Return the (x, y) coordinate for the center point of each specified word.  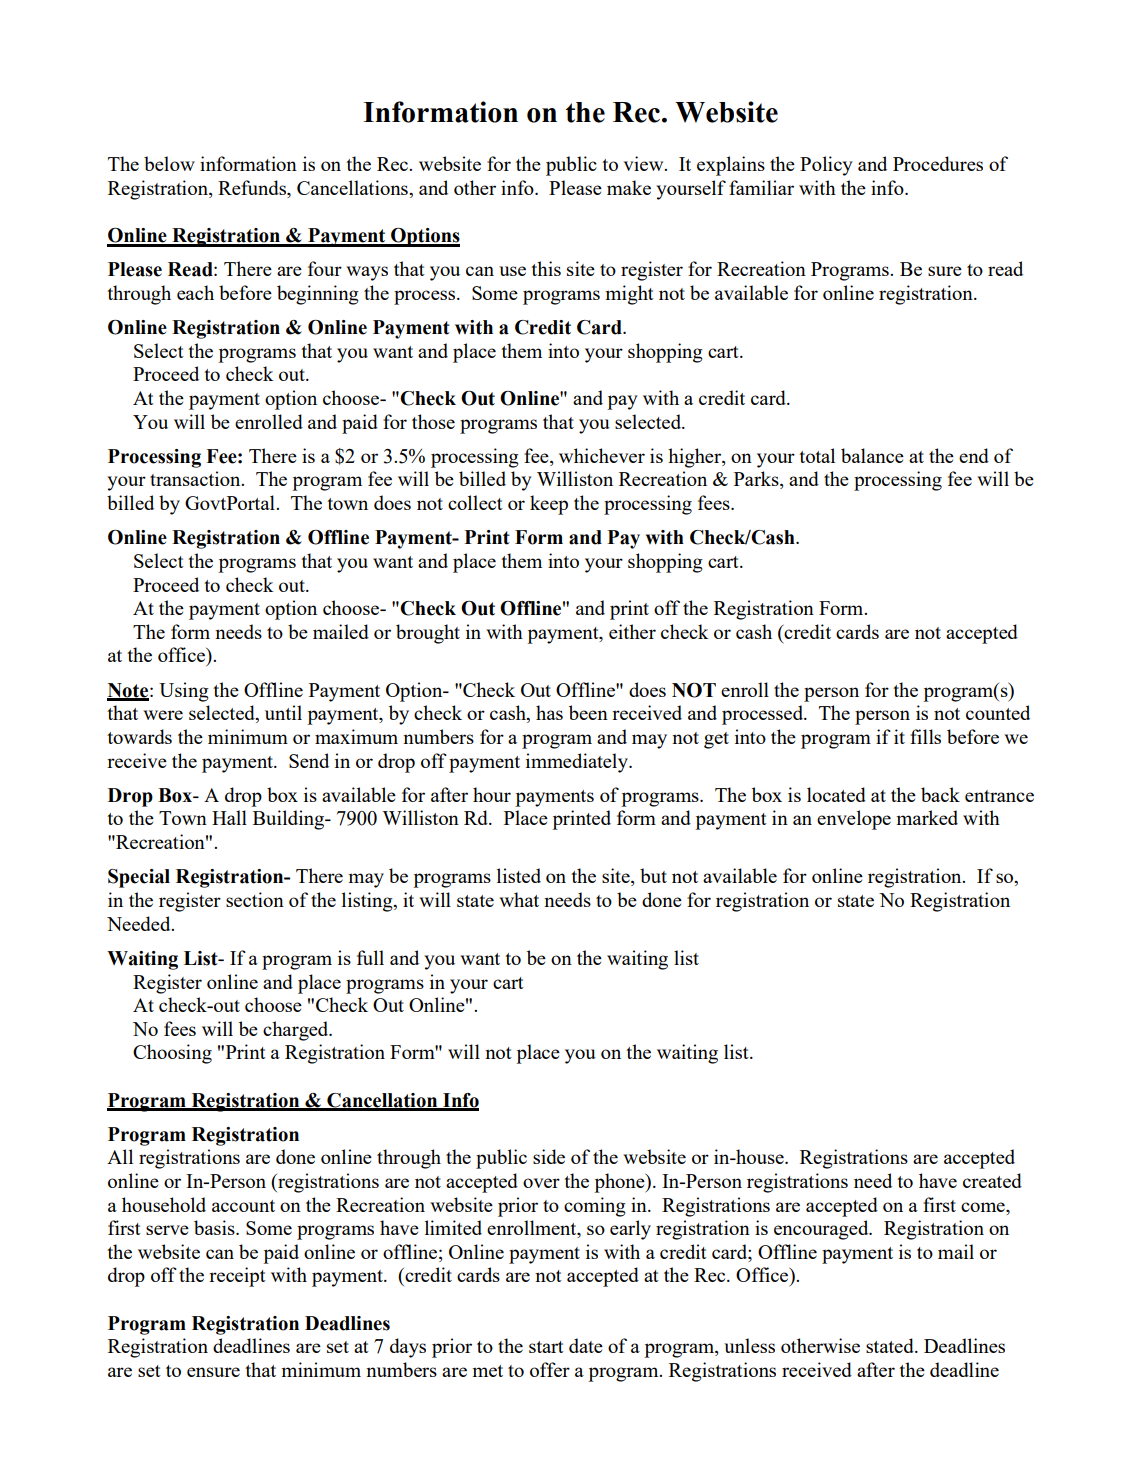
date (586, 1345)
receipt (237, 1277)
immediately (578, 763)
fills (925, 736)
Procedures (938, 163)
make (629, 187)
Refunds (253, 187)
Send (309, 760)
